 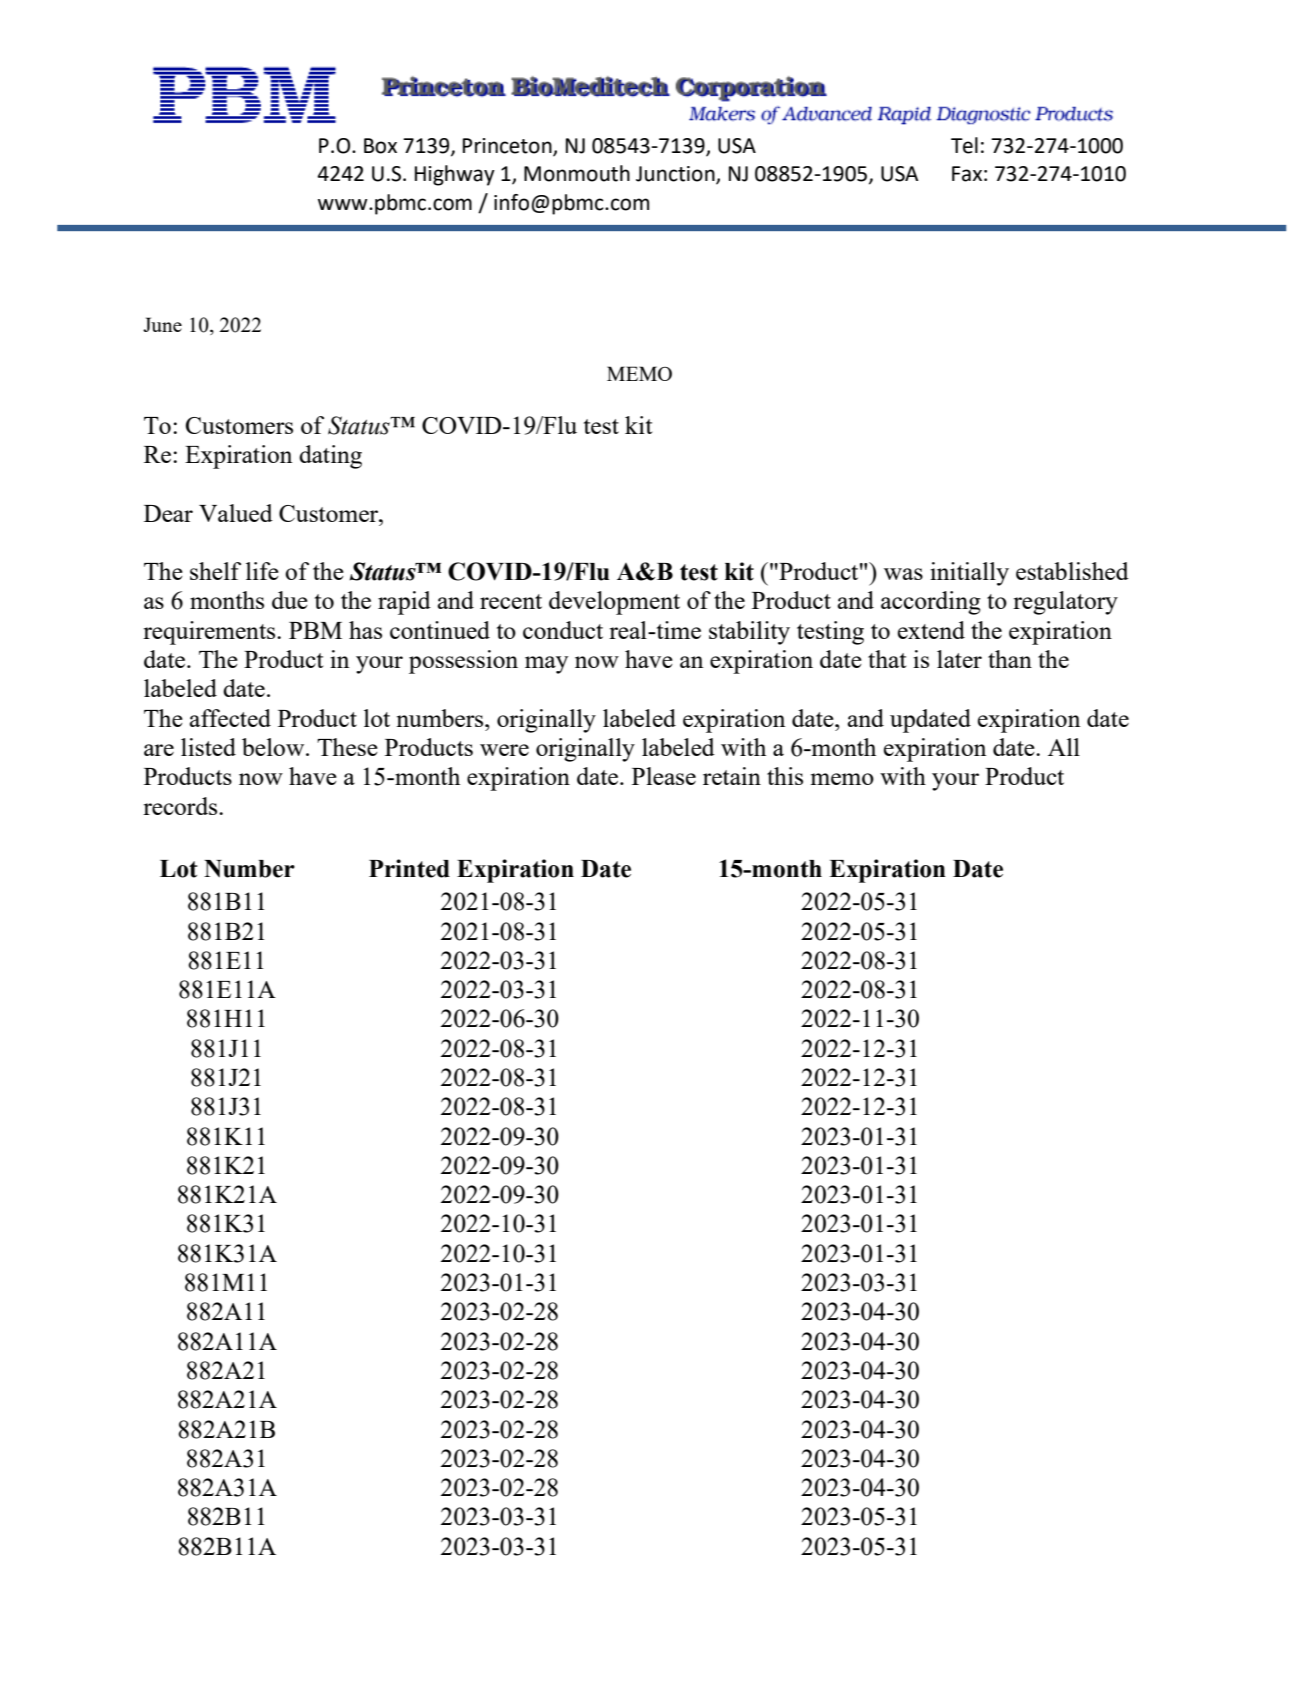 What do you see at coordinates (181, 806) in the image?
I see `records` at bounding box center [181, 806].
